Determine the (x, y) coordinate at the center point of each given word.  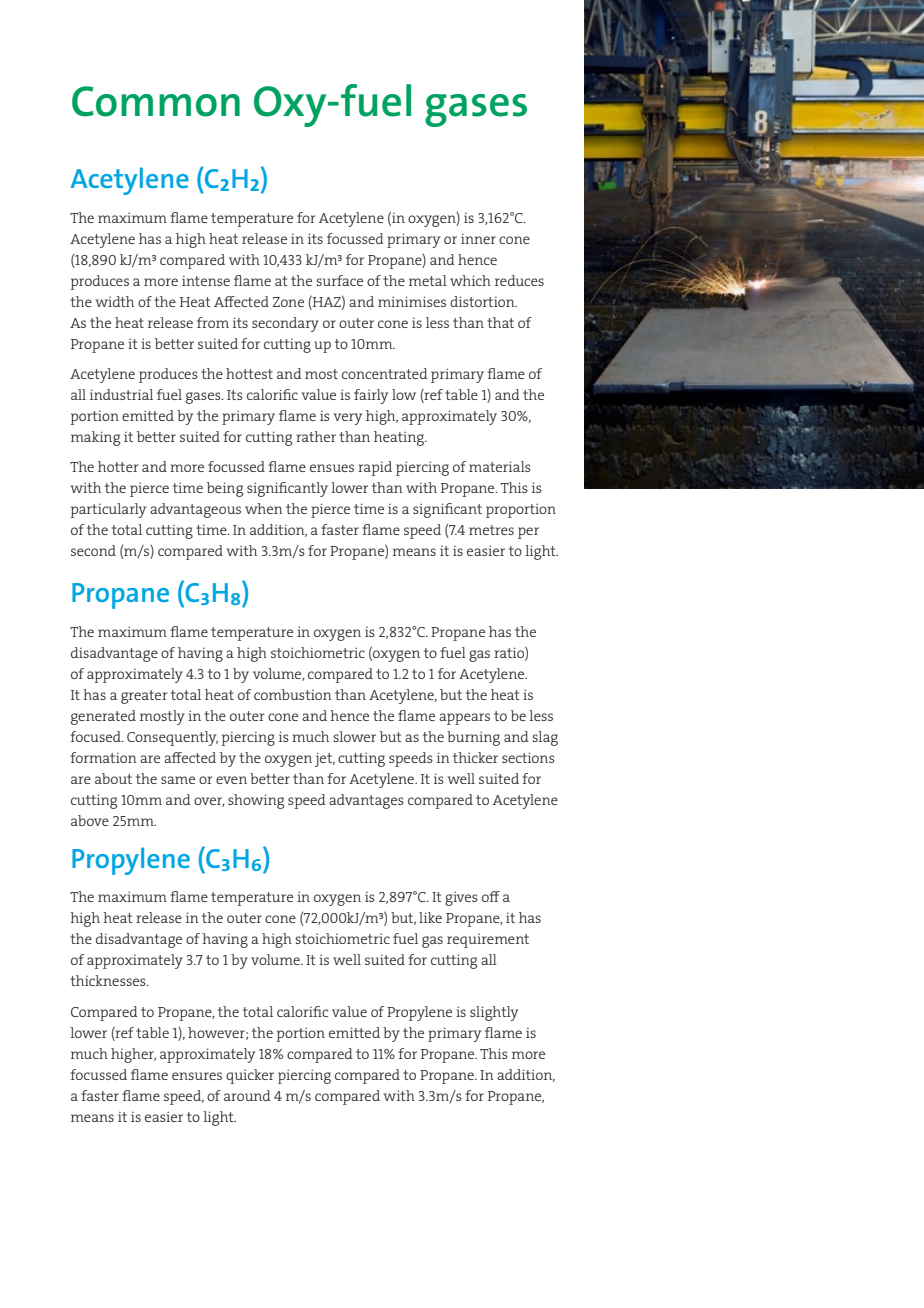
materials (500, 466)
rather (316, 436)
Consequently (172, 738)
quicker (250, 1076)
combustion (293, 694)
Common (156, 101)
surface (339, 280)
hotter (118, 466)
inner (478, 239)
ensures (197, 1076)
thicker (475, 757)
